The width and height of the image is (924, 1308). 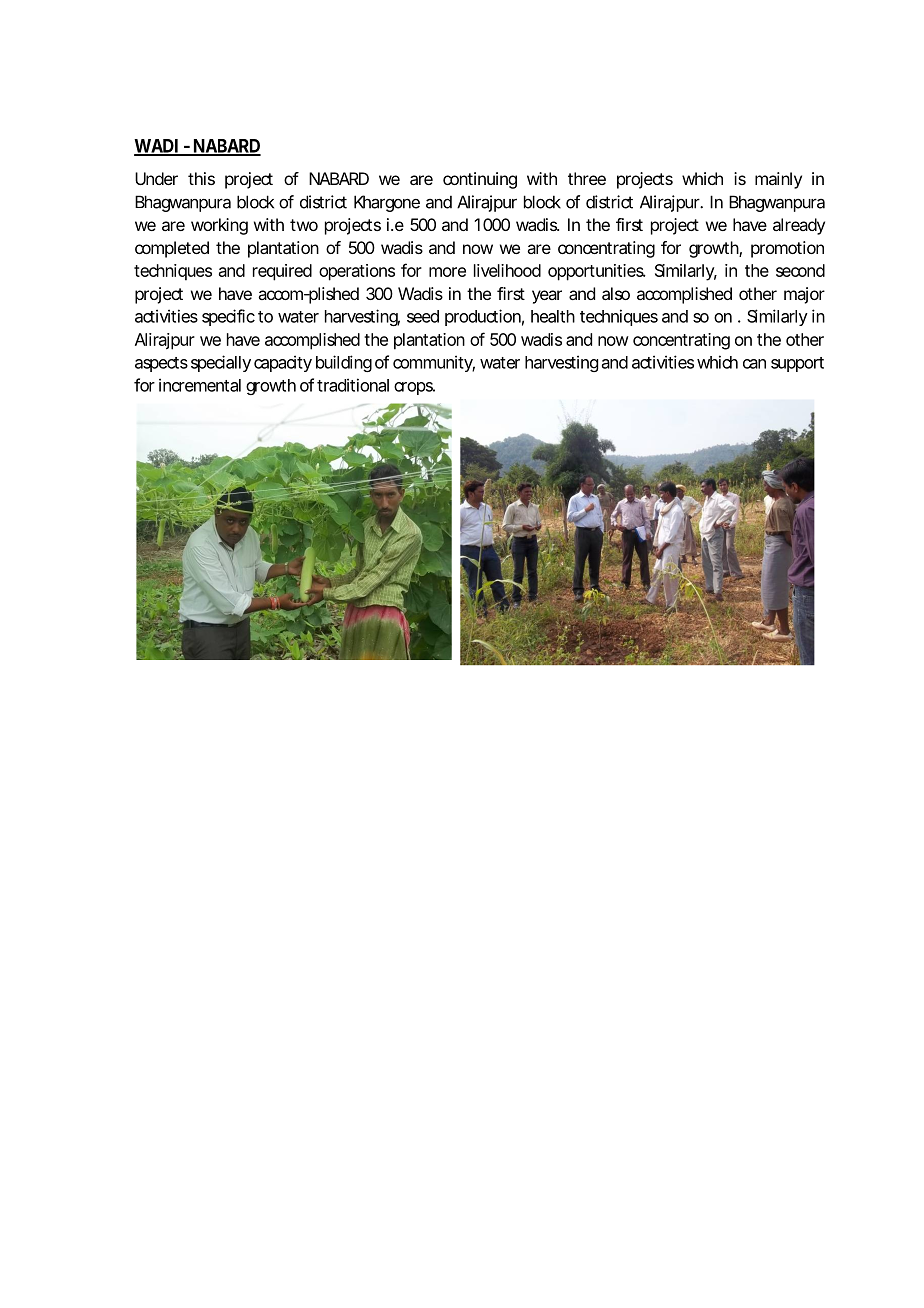 What do you see at coordinates (201, 178) in the image?
I see `this` at bounding box center [201, 178].
